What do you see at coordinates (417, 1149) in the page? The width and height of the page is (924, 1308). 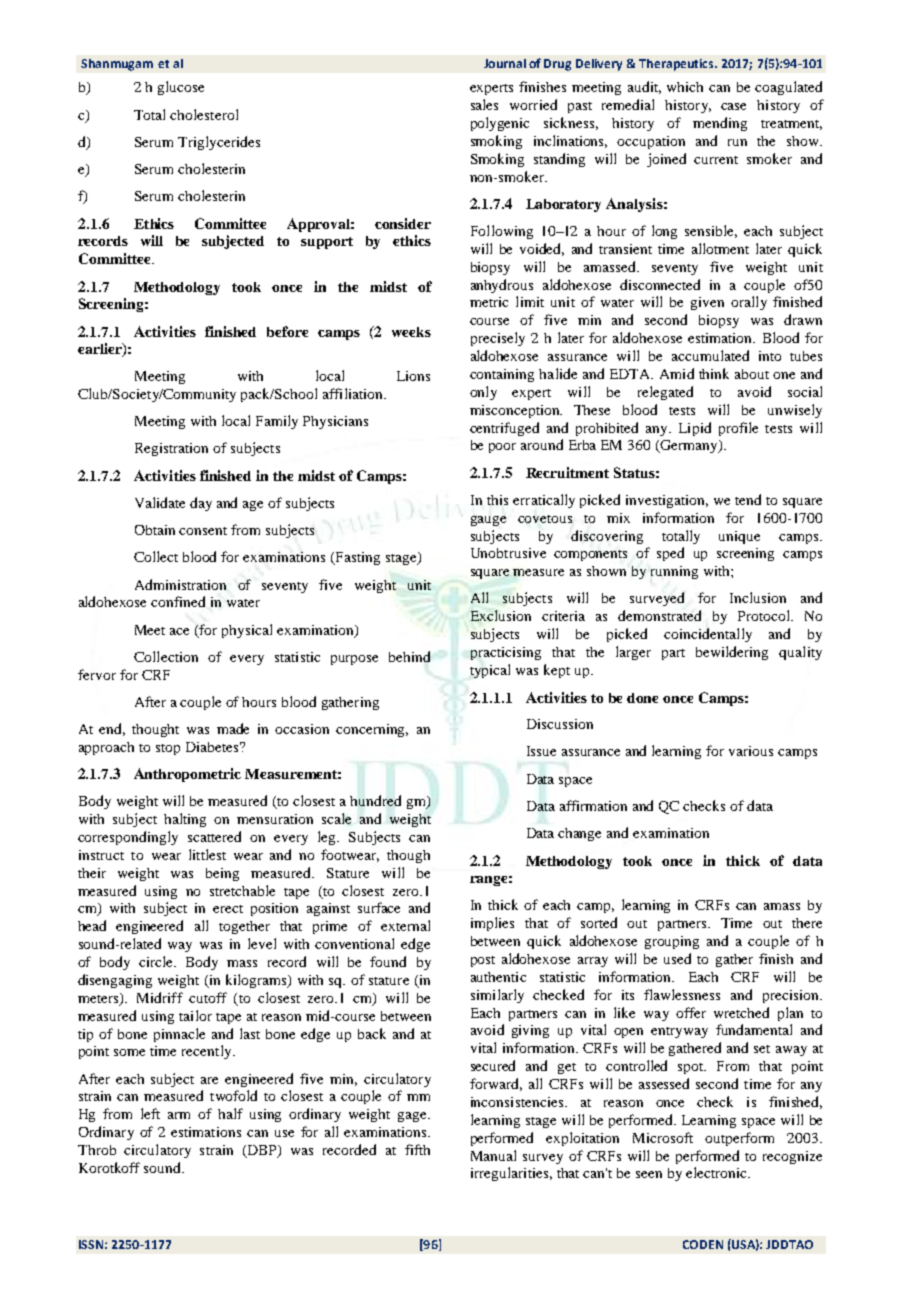 I see `fifth` at bounding box center [417, 1149].
